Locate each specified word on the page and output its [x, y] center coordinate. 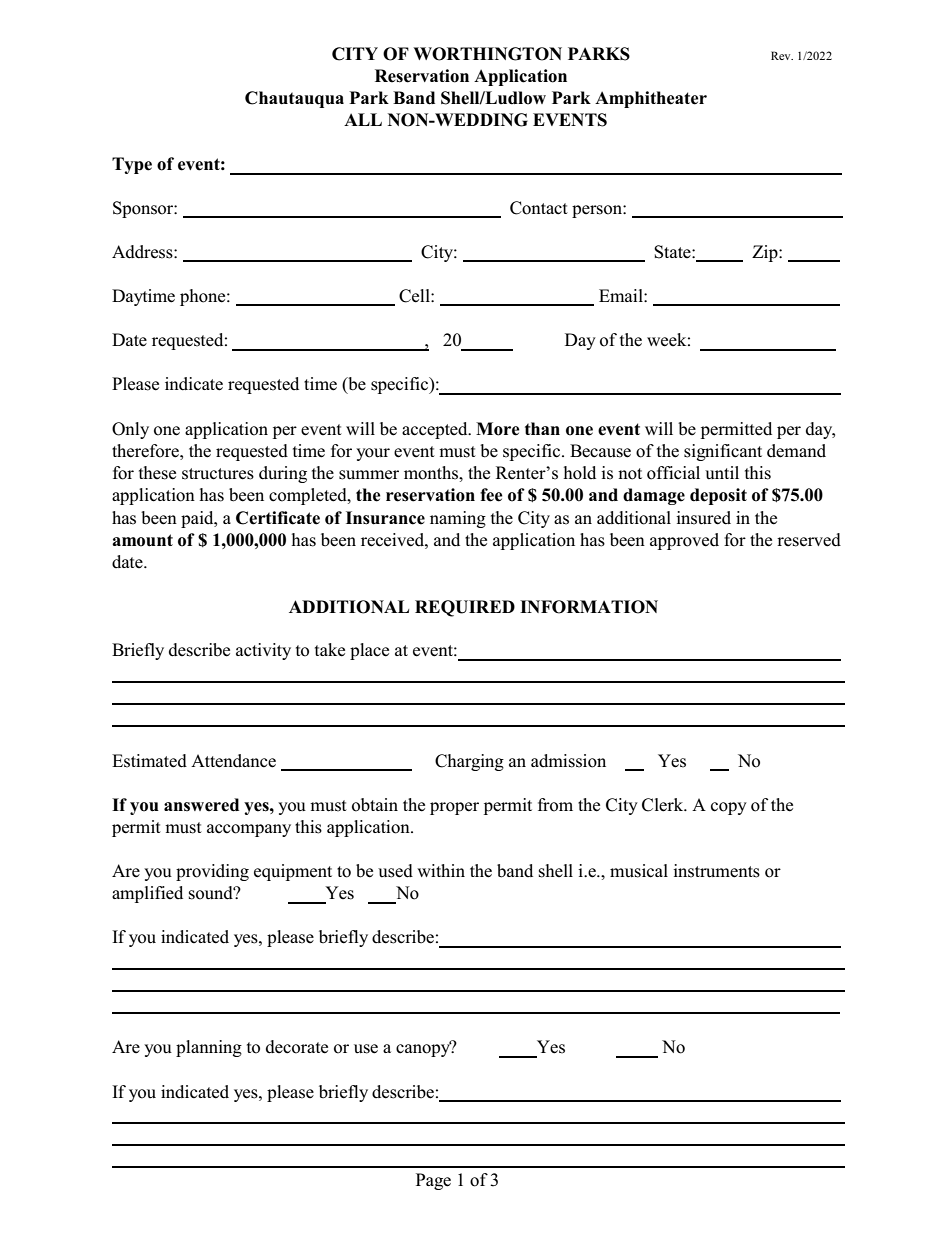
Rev [782, 55]
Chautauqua [294, 99]
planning [209, 1048]
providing [212, 872]
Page [433, 1181]
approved [684, 541]
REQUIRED [465, 608]
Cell [415, 296]
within [441, 870]
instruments [716, 871]
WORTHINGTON [487, 54]
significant [723, 452]
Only [130, 430]
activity [263, 651]
